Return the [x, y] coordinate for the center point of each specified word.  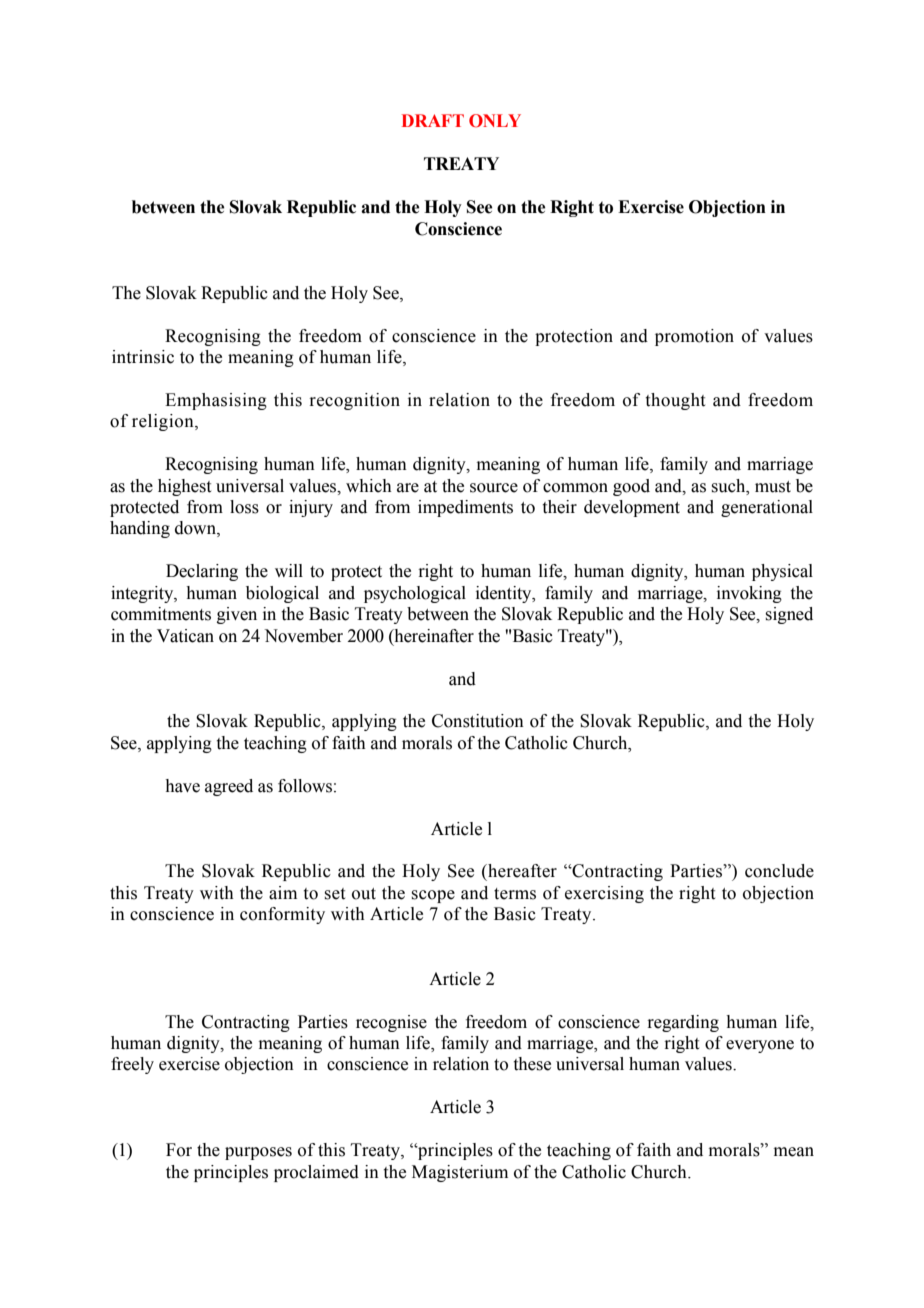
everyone [760, 1046]
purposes [258, 1153]
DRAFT [433, 120]
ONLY [495, 121]
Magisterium [460, 1173]
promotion [694, 337]
